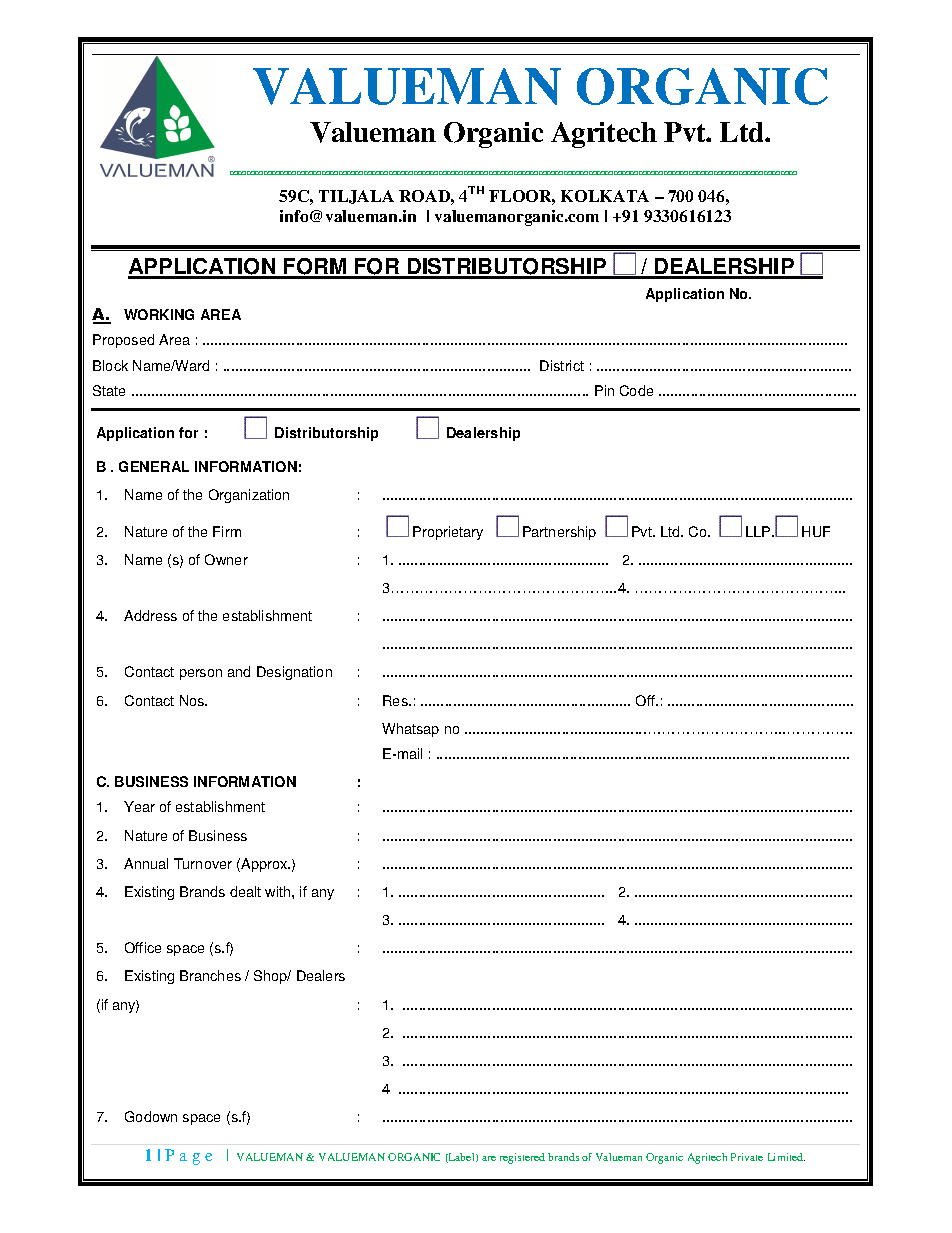 The image size is (952, 1233). Describe the element at coordinates (201, 674) in the document. I see `person` at that location.
